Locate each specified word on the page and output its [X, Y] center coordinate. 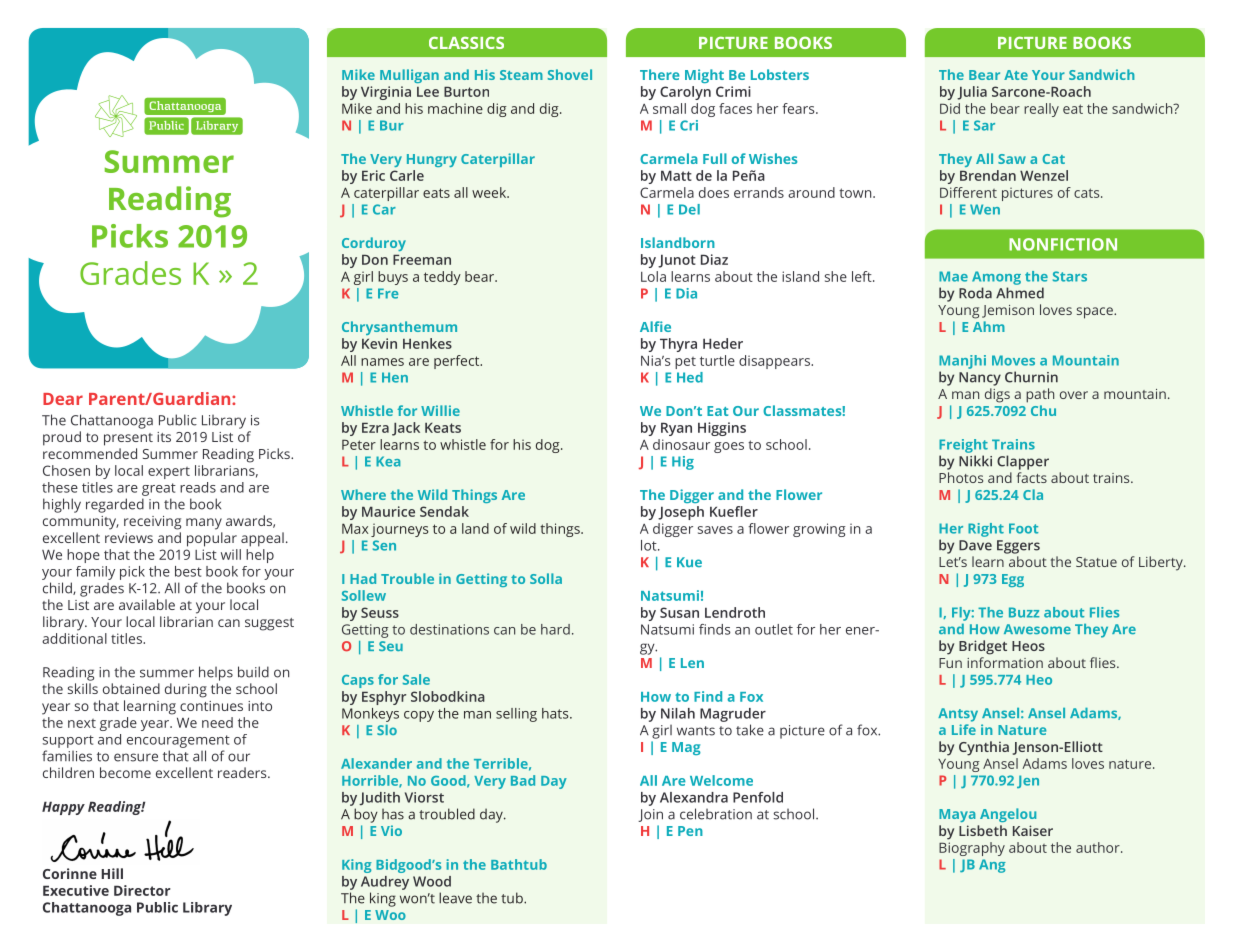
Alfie [655, 326]
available [147, 604]
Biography [972, 849]
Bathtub [519, 864]
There [660, 74]
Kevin [379, 343]
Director [142, 890]
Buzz [1024, 612]
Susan [679, 612]
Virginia [386, 93]
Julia [972, 93]
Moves [1013, 360]
